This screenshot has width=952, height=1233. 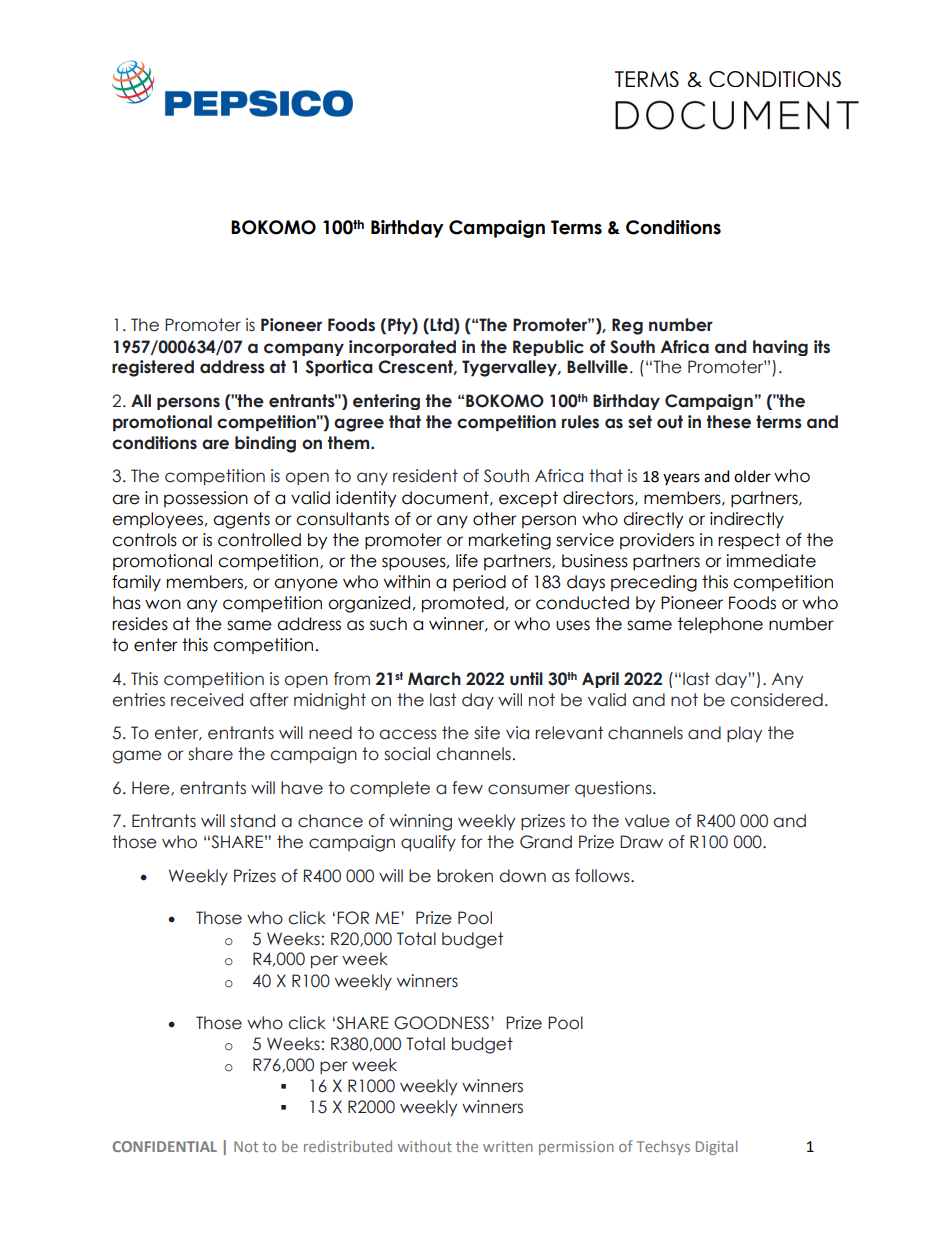 What do you see at coordinates (465, 876) in the screenshot?
I see `broken` at bounding box center [465, 876].
